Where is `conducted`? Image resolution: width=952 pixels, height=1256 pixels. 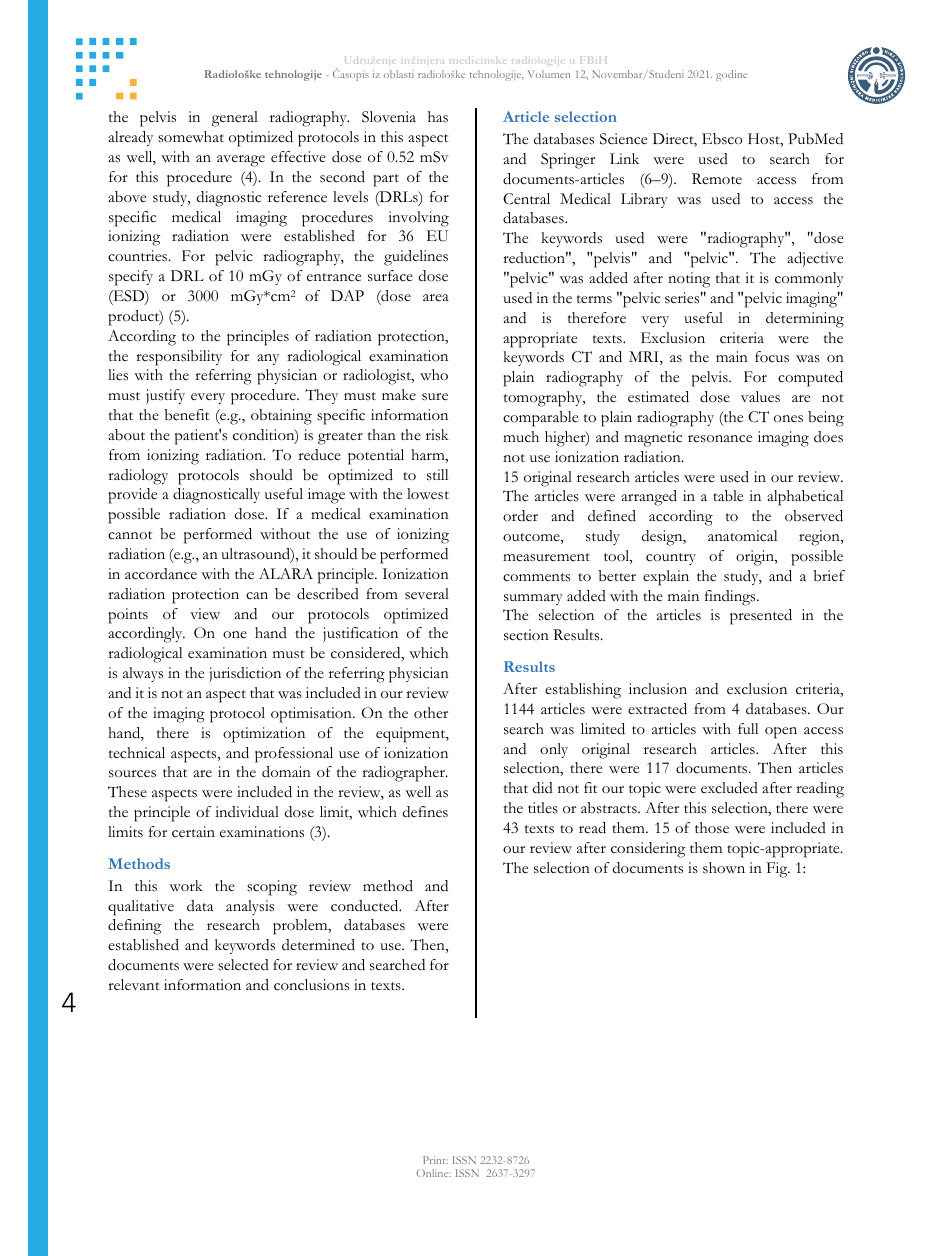 conducted is located at coordinates (366, 906).
